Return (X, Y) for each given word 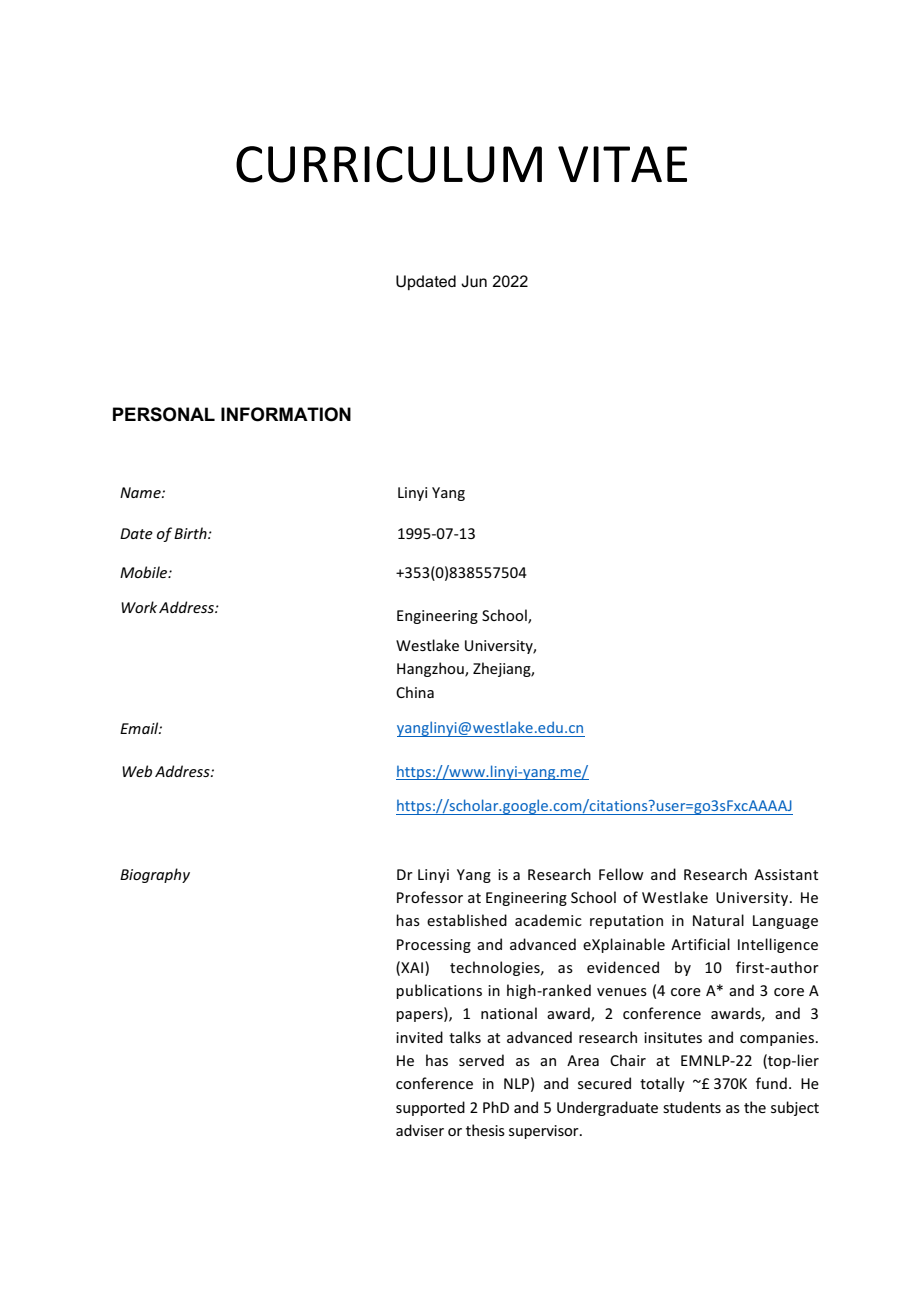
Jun (474, 281)
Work (139, 607)
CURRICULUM (389, 164)
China (415, 692)
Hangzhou (431, 669)
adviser (420, 1130)
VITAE (622, 164)
